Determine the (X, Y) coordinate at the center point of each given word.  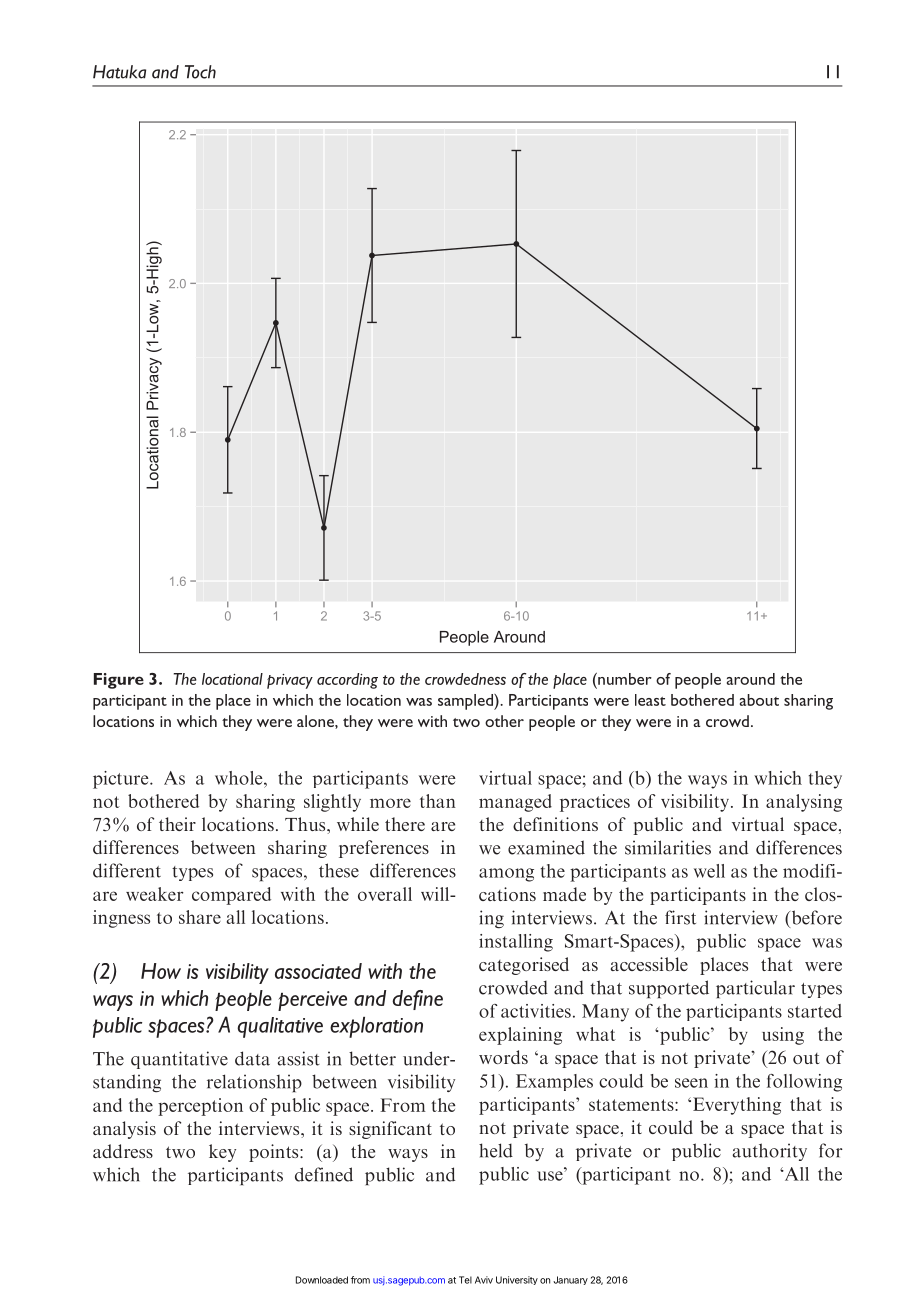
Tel (465, 1280)
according (347, 681)
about (759, 700)
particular (755, 989)
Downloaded (322, 1280)
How (161, 971)
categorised (524, 966)
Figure (119, 681)
